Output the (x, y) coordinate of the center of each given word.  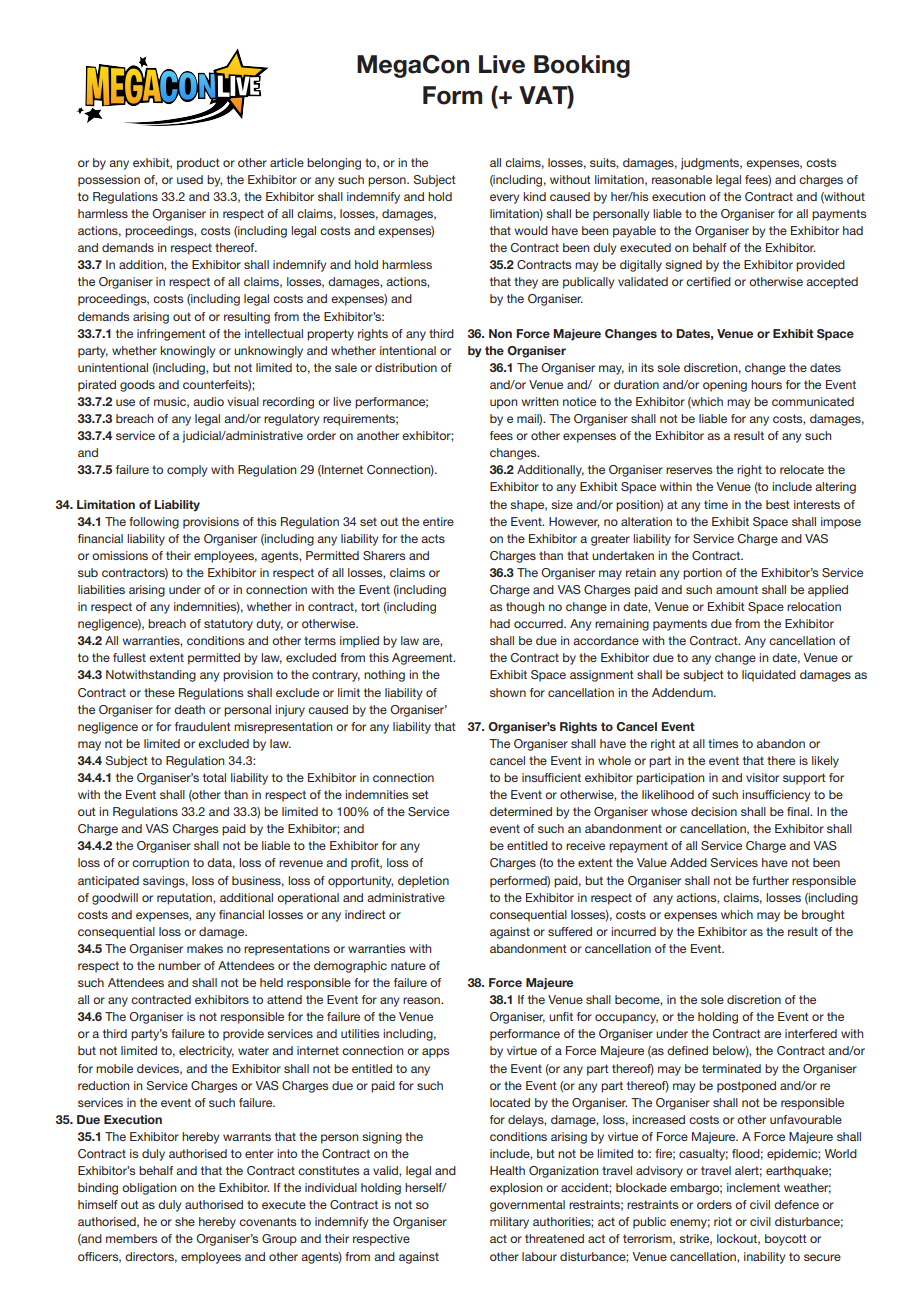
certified (708, 281)
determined (521, 811)
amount (737, 589)
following (154, 523)
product (198, 164)
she (185, 1221)
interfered (811, 1033)
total (214, 777)
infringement (171, 335)
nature (408, 965)
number (179, 965)
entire (438, 521)
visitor (762, 777)
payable (634, 232)
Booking (582, 66)
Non (500, 333)
